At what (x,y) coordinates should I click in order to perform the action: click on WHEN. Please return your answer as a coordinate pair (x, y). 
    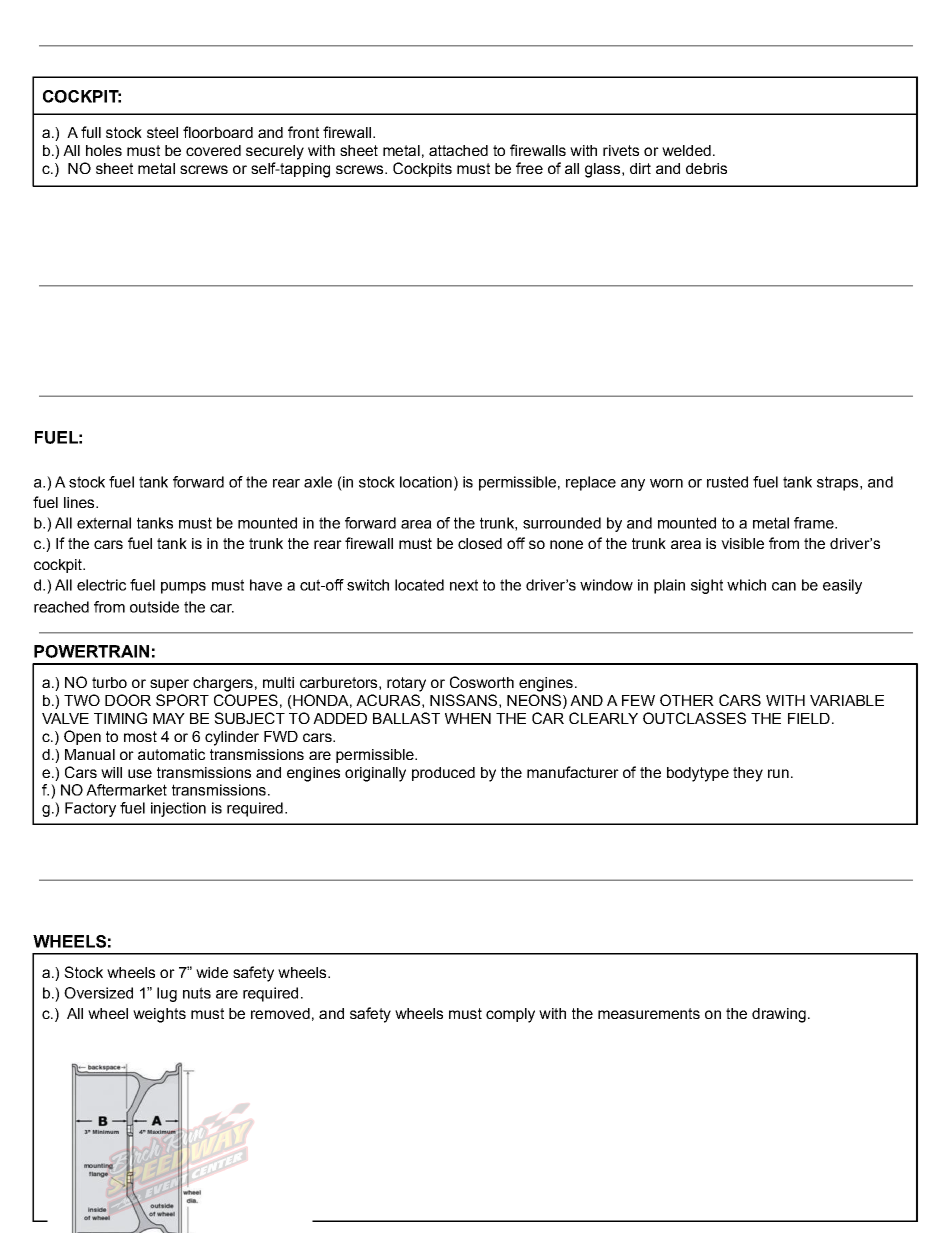
    Looking at the image, I should click on (468, 718).
